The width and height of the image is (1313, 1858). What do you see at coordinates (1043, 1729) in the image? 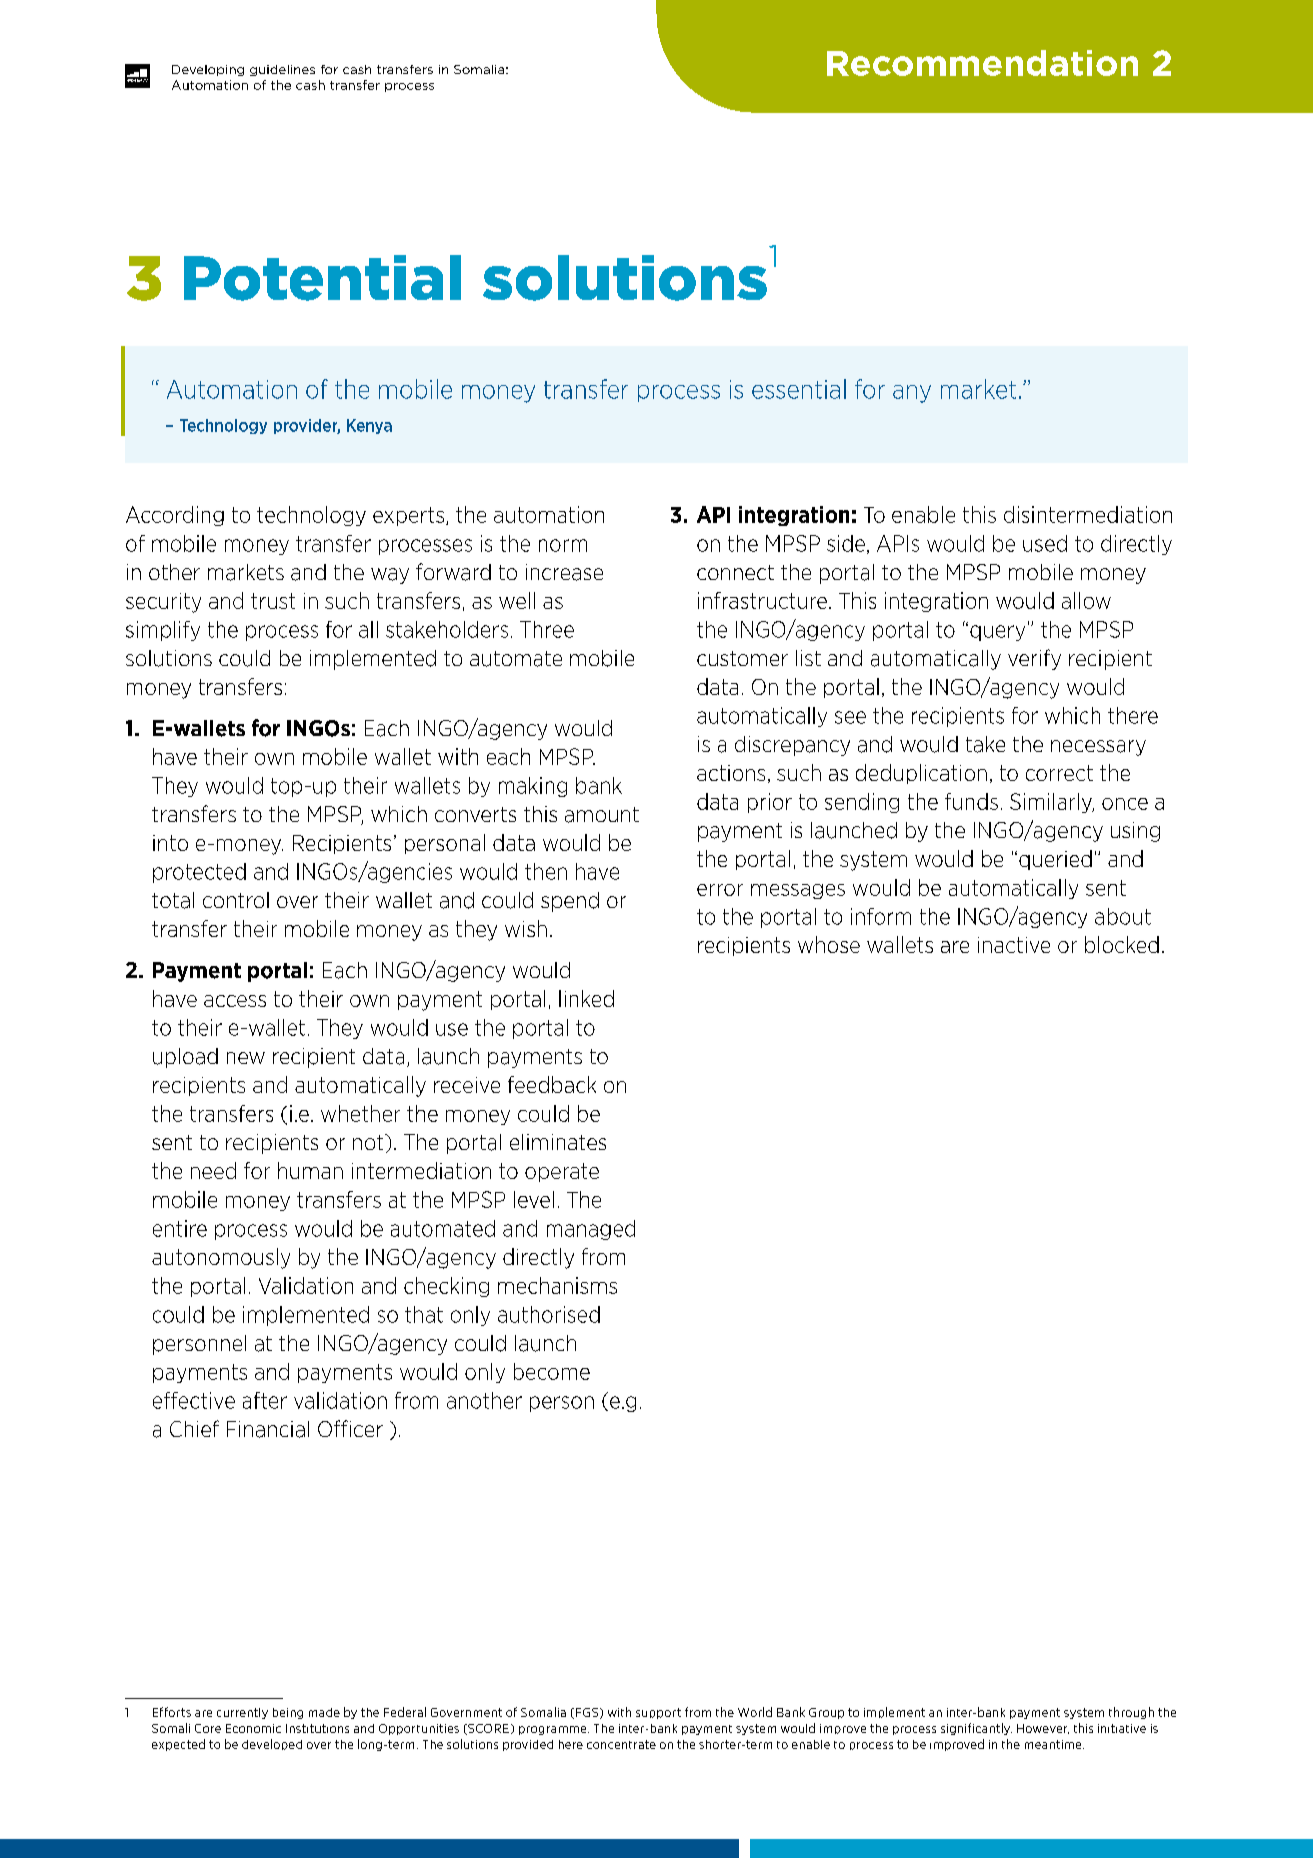
I see `However` at bounding box center [1043, 1729].
